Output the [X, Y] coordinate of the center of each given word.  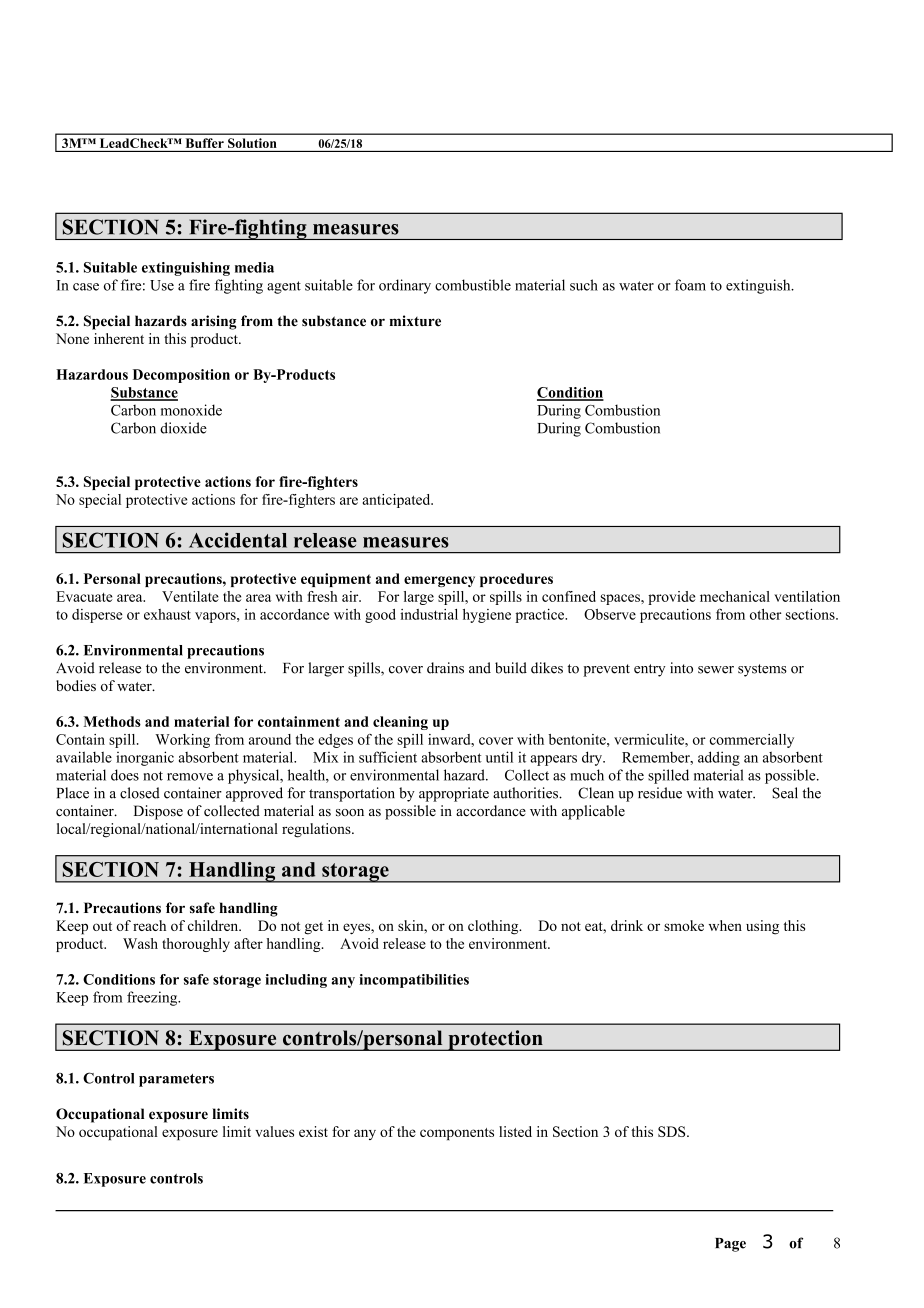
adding [719, 758]
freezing [153, 998]
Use [162, 285]
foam [690, 285]
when [725, 925]
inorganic [145, 758]
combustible [473, 285]
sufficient [388, 757]
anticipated [397, 501]
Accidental [238, 540]
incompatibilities [414, 981]
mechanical [735, 596]
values [274, 1131]
